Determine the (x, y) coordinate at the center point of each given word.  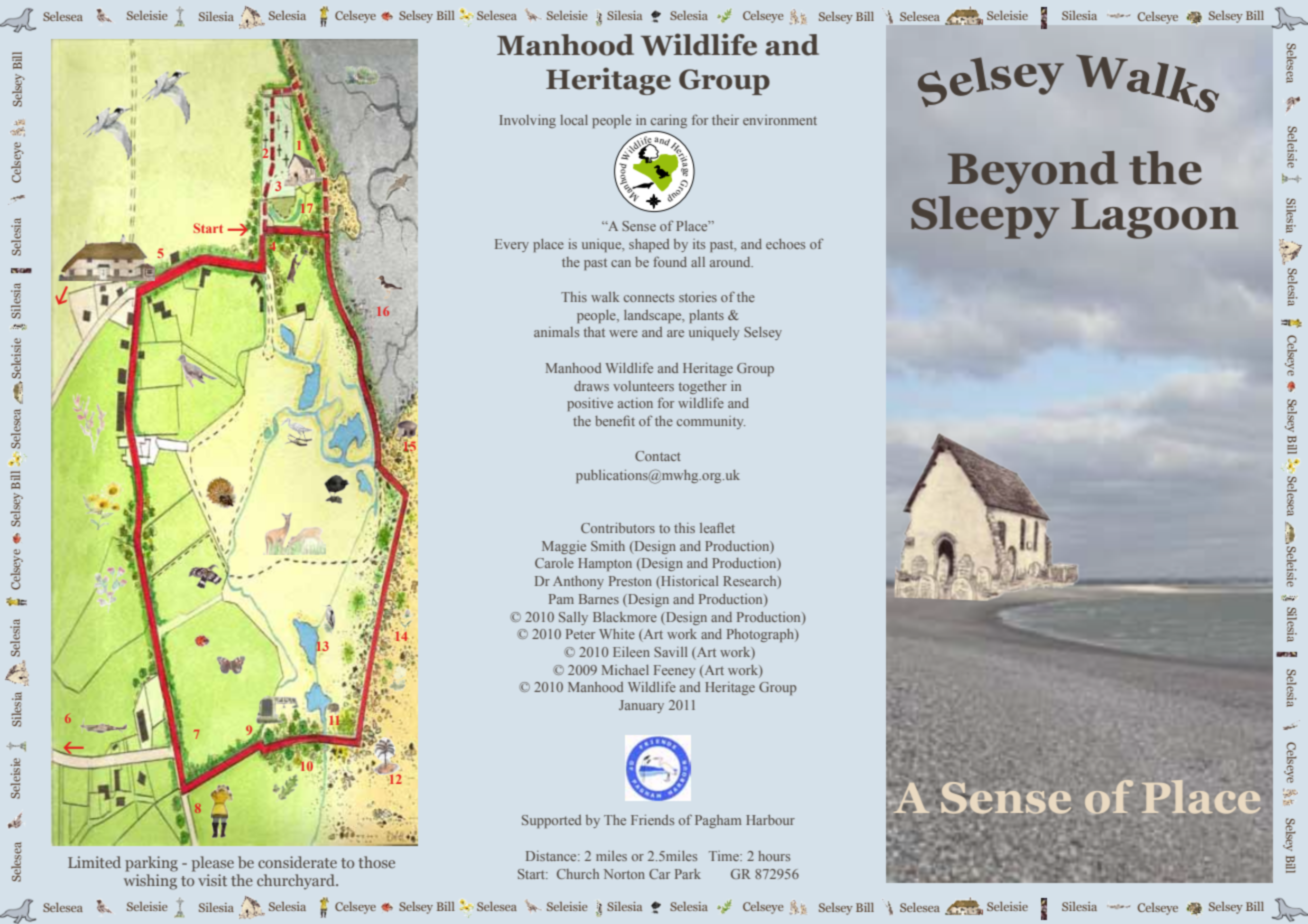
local (574, 120)
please (213, 864)
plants (706, 316)
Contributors (618, 528)
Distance (552, 856)
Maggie (564, 547)
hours (774, 856)
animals (556, 332)
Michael (625, 670)
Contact (658, 456)
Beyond (1033, 172)
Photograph (761, 635)
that (594, 332)
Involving (527, 121)
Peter (580, 634)
